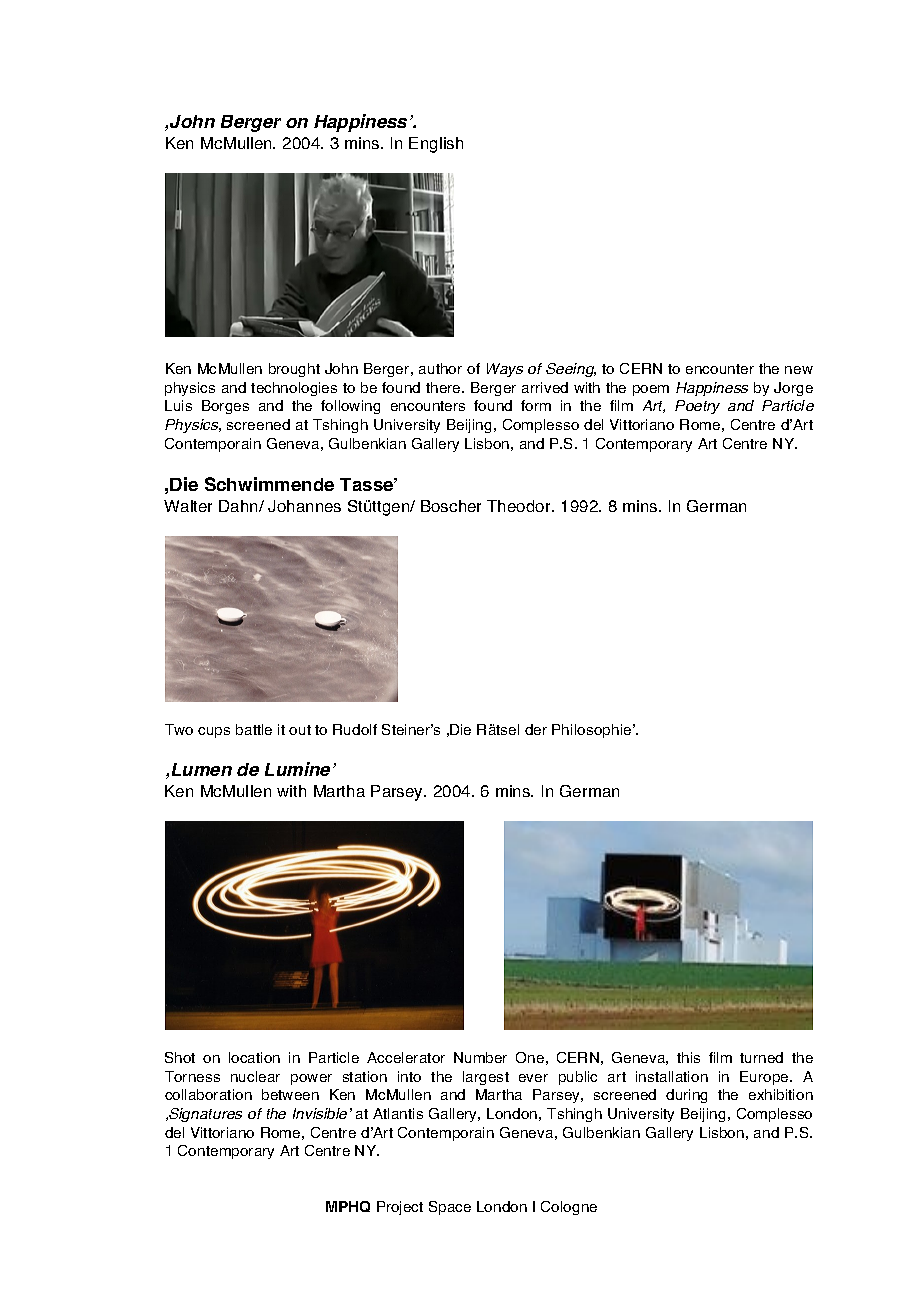 The width and height of the screenshot is (924, 1308). What do you see at coordinates (520, 506) in the screenshot?
I see `Theodor` at bounding box center [520, 506].
